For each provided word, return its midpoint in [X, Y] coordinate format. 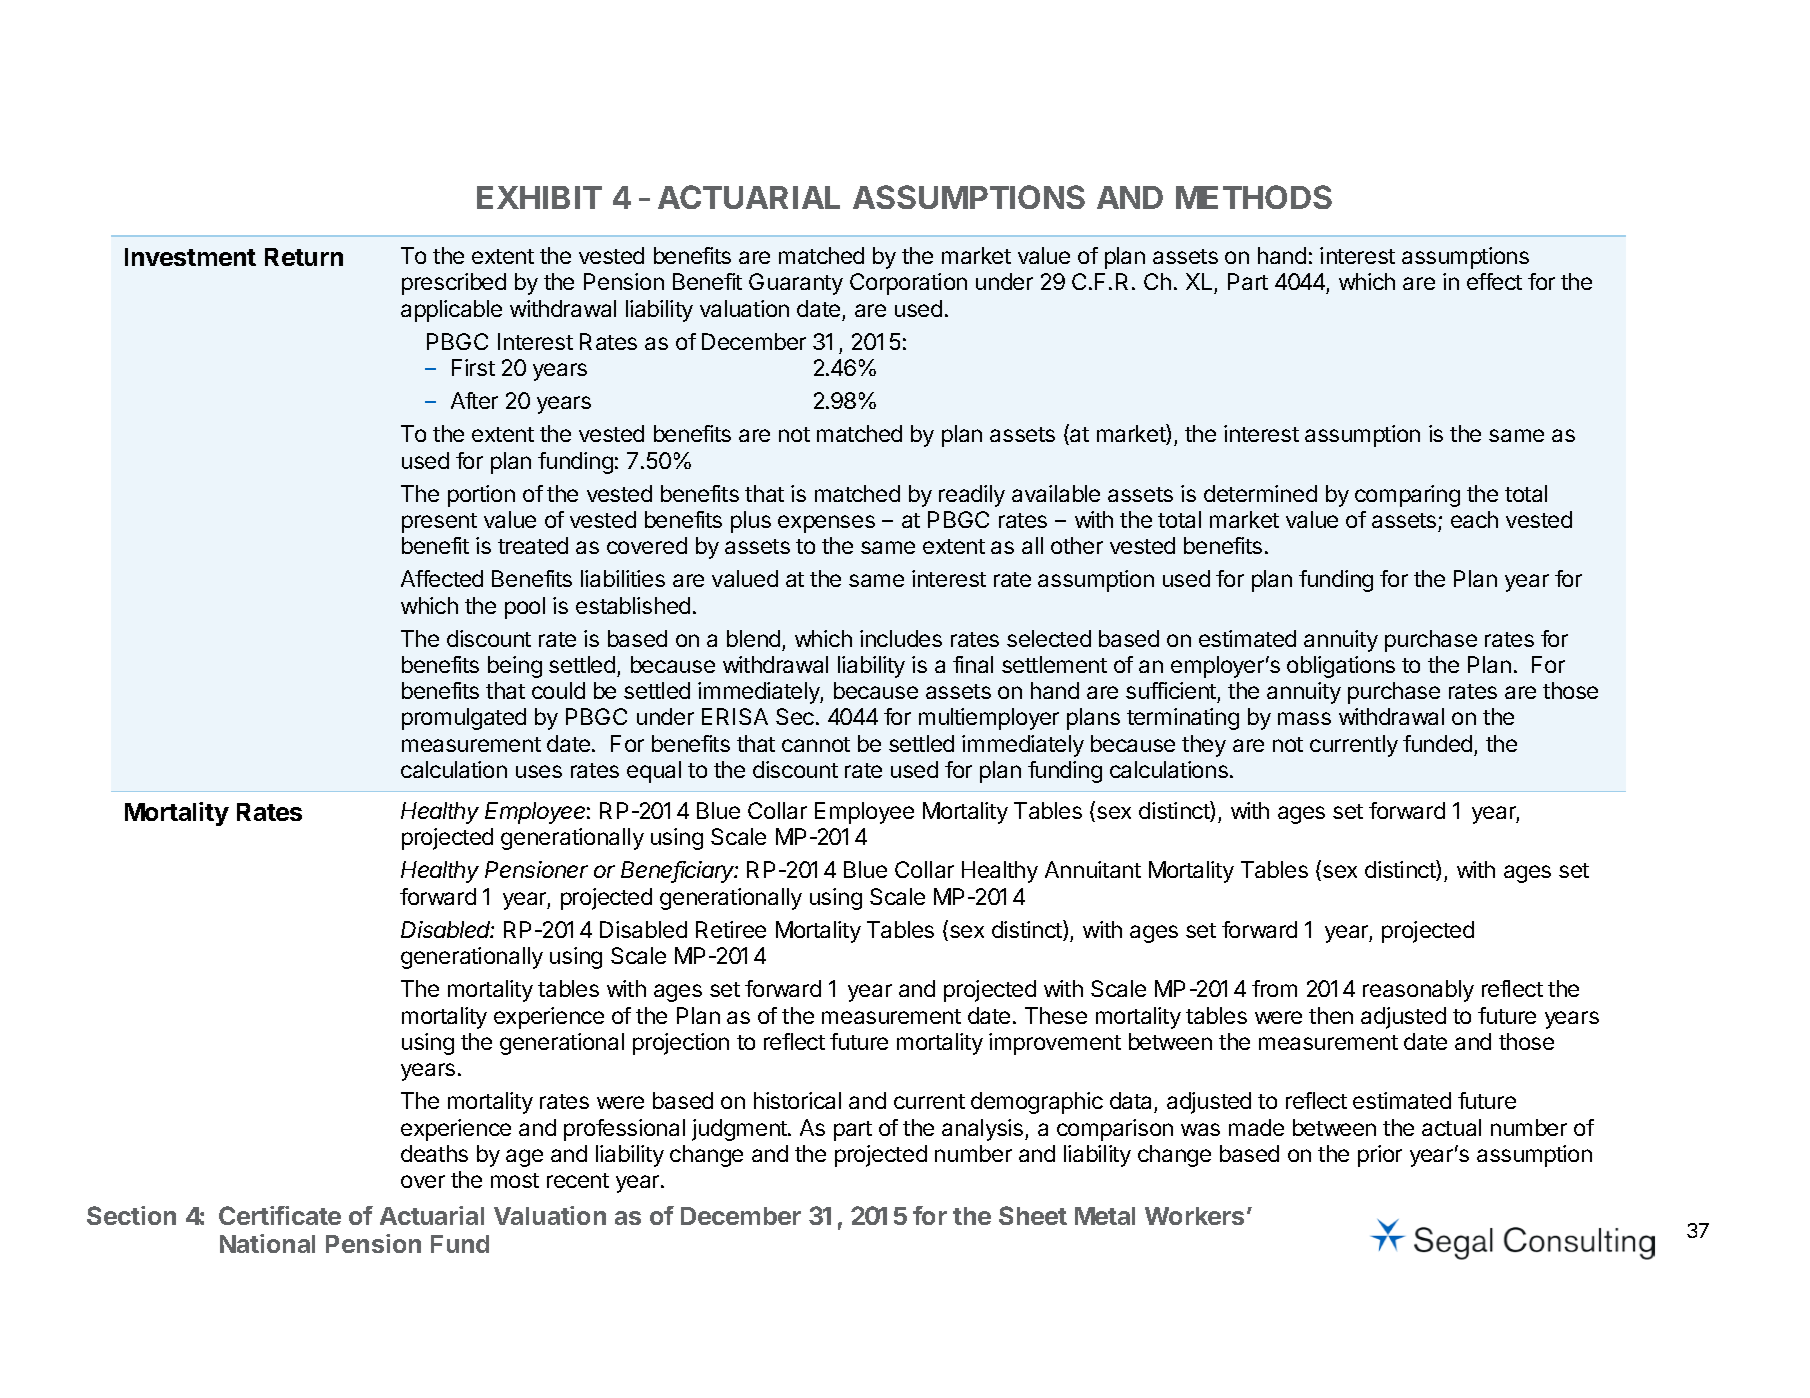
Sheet [1033, 1215]
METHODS [1254, 197]
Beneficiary [679, 872]
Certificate [280, 1215]
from [1274, 988]
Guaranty [796, 284]
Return [304, 257]
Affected [442, 578]
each [1474, 519]
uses [539, 771]
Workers [1194, 1216]
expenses [826, 524]
